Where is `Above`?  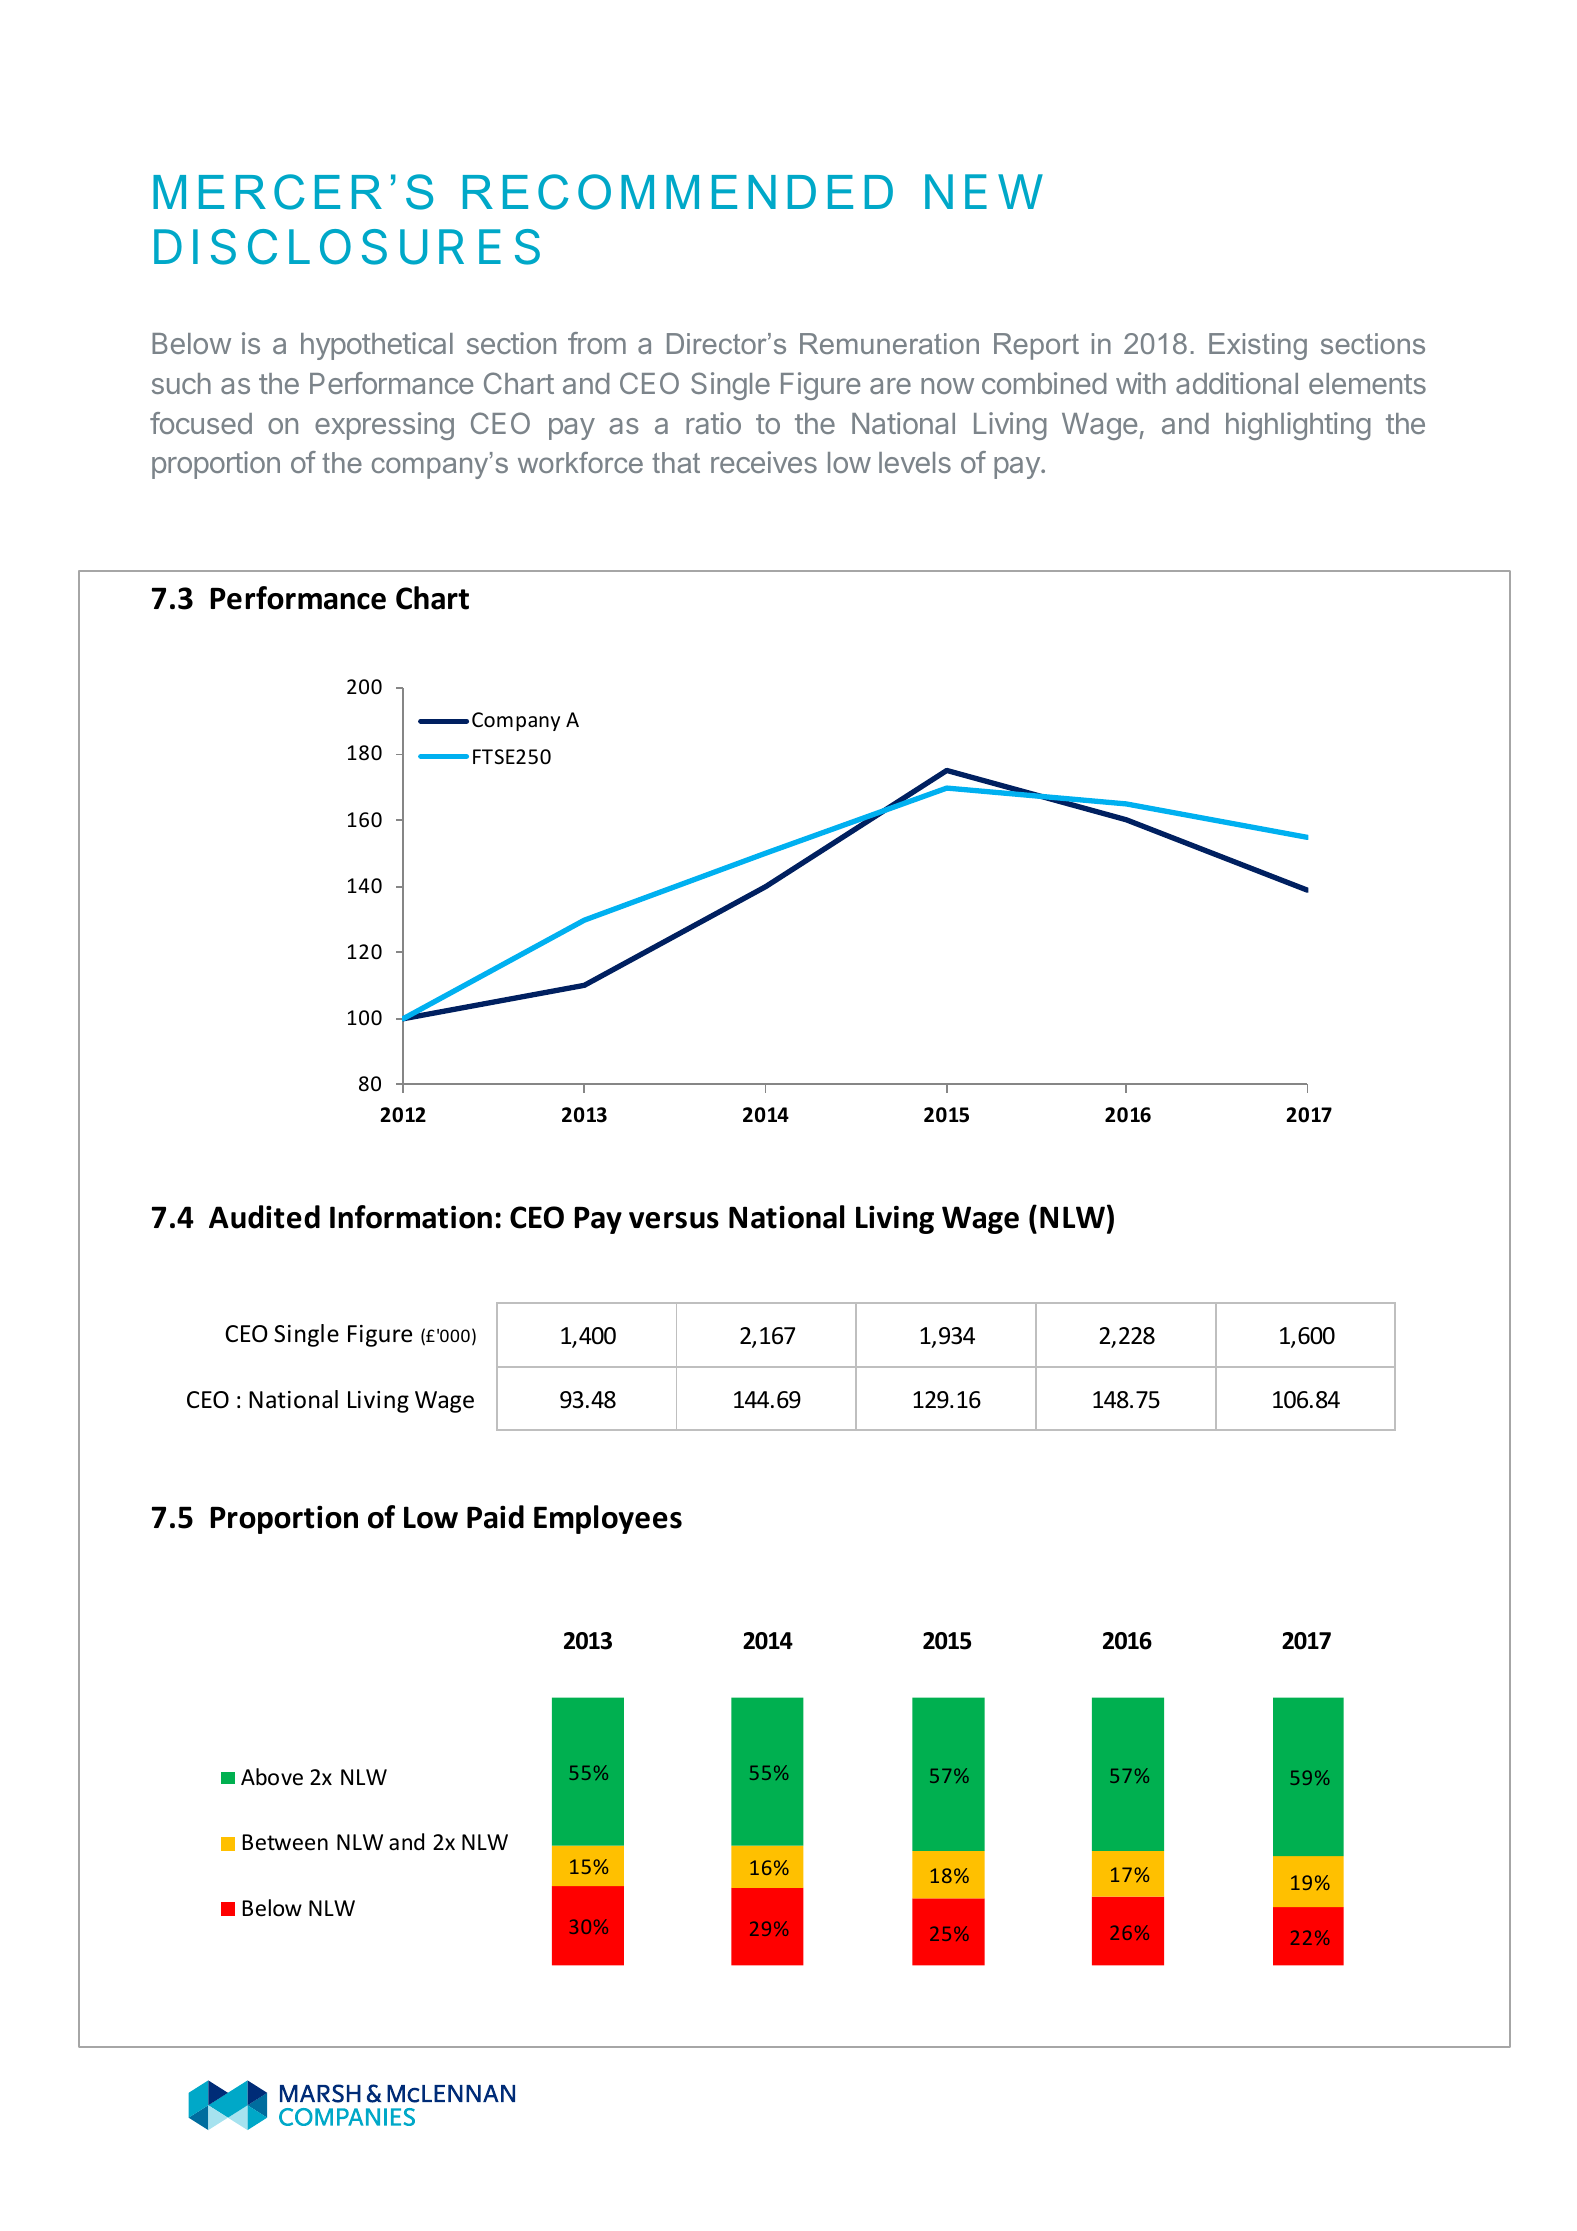
Above is located at coordinates (272, 1777).
